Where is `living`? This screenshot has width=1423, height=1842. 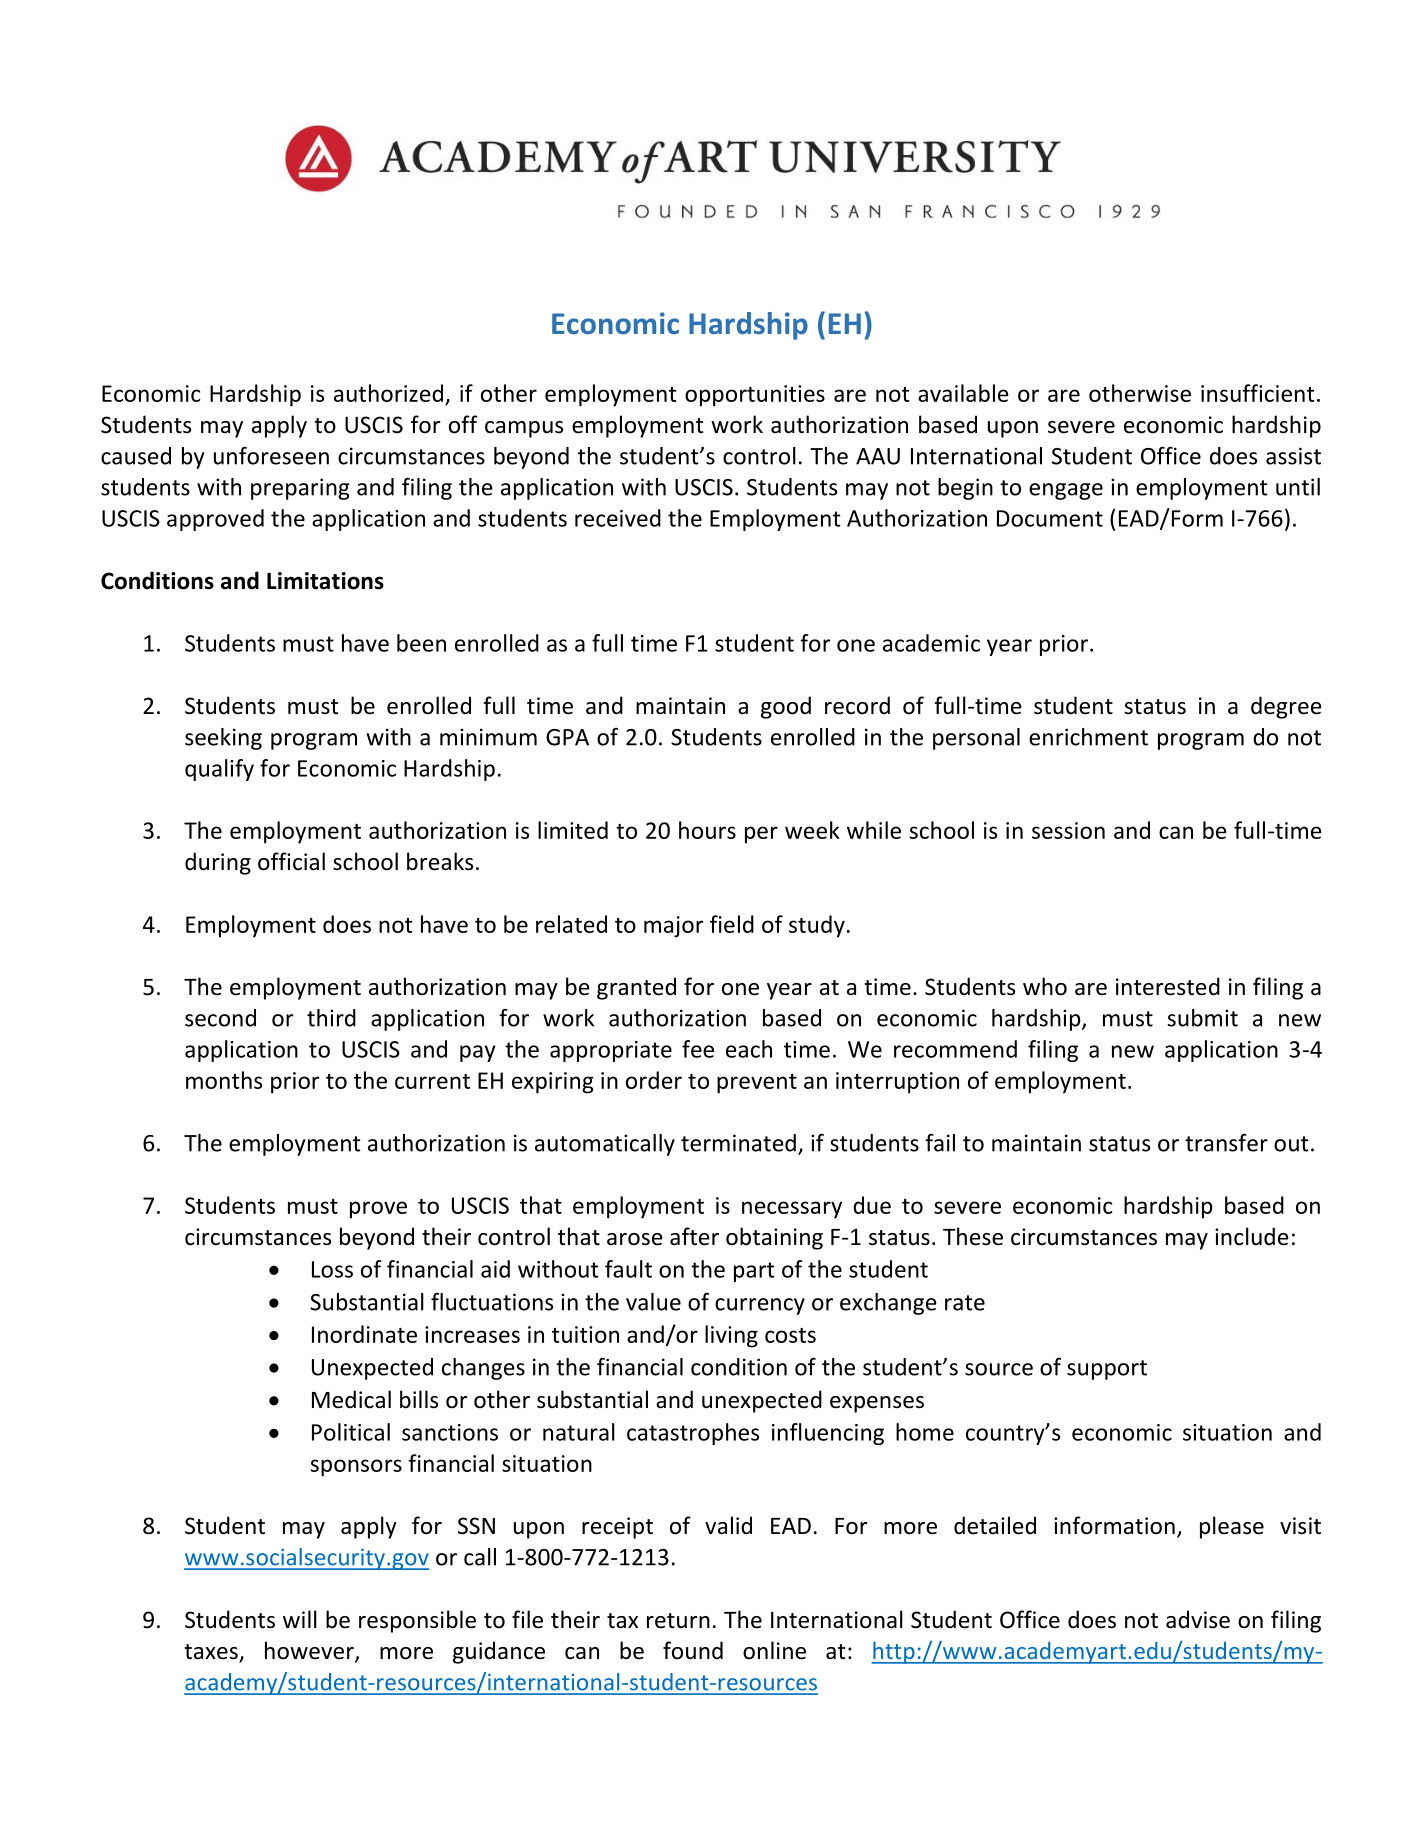
living is located at coordinates (731, 1336).
